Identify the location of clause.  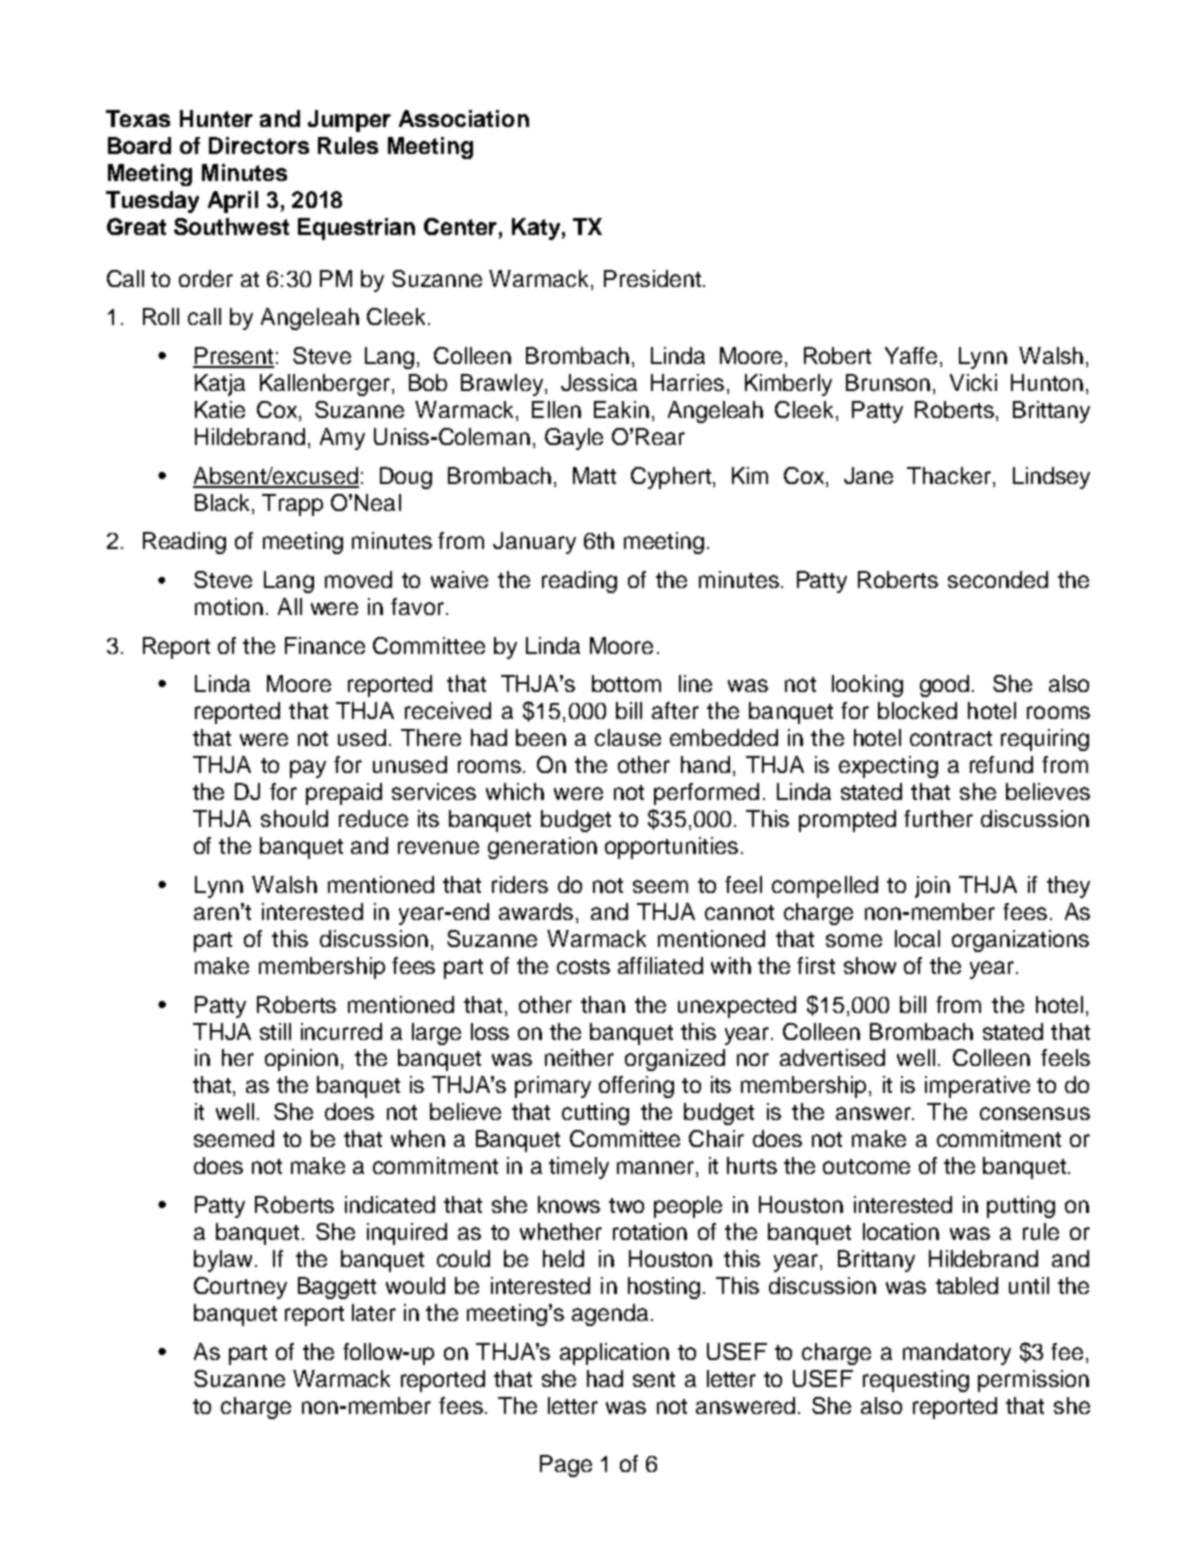
(628, 737).
